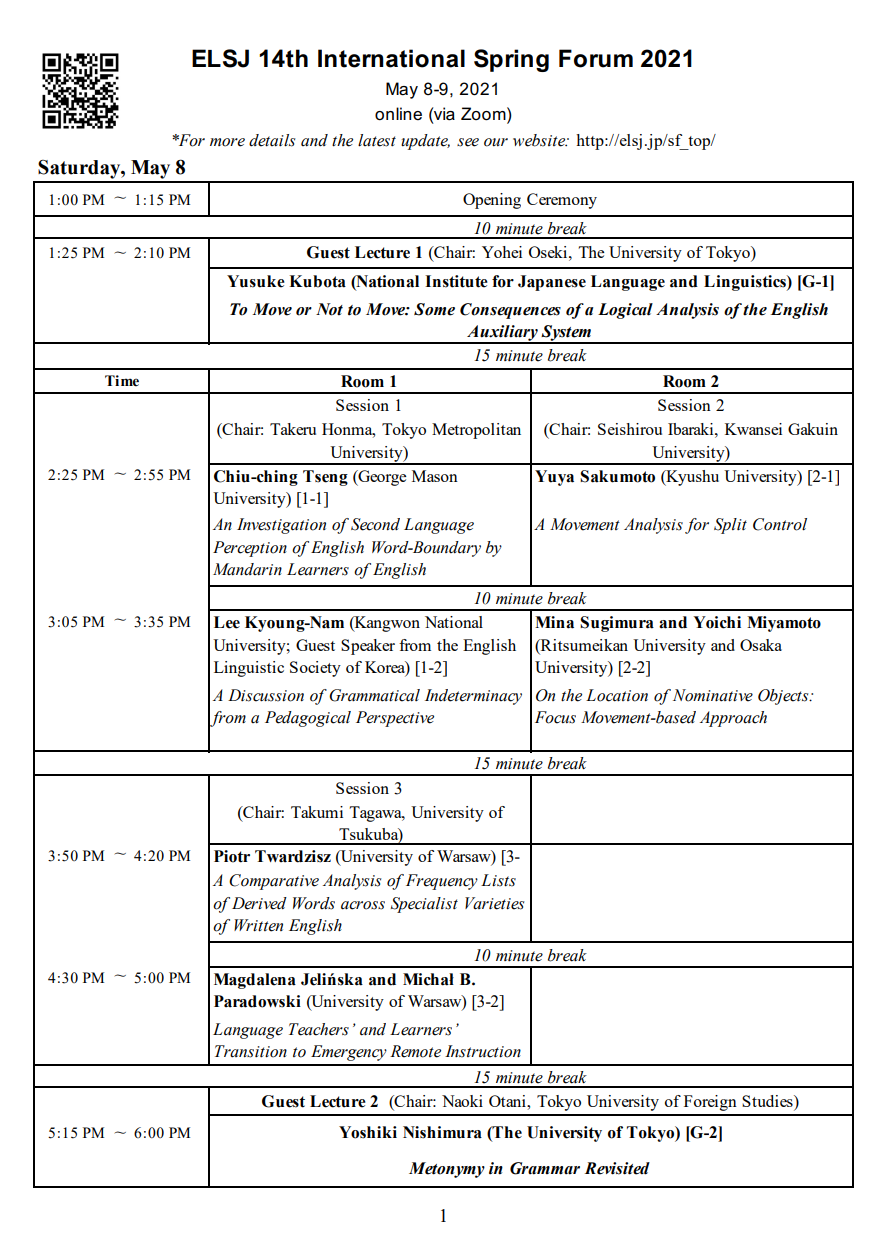  What do you see at coordinates (442, 1132) in the screenshot?
I see `Nishimura` at bounding box center [442, 1132].
